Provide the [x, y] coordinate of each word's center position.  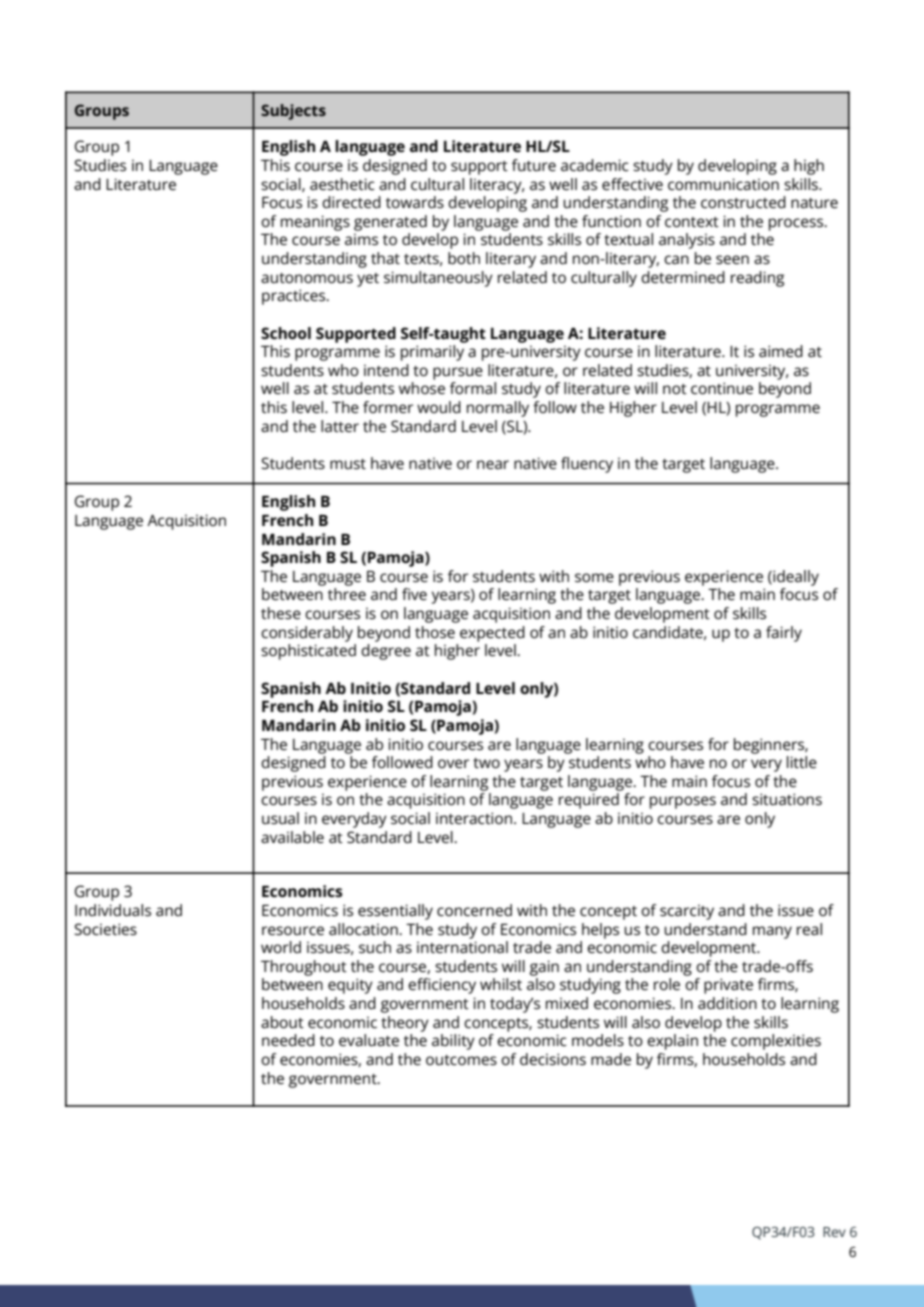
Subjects [293, 112]
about [282, 1022]
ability [453, 1042]
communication [723, 184]
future [534, 165]
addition [727, 1003]
